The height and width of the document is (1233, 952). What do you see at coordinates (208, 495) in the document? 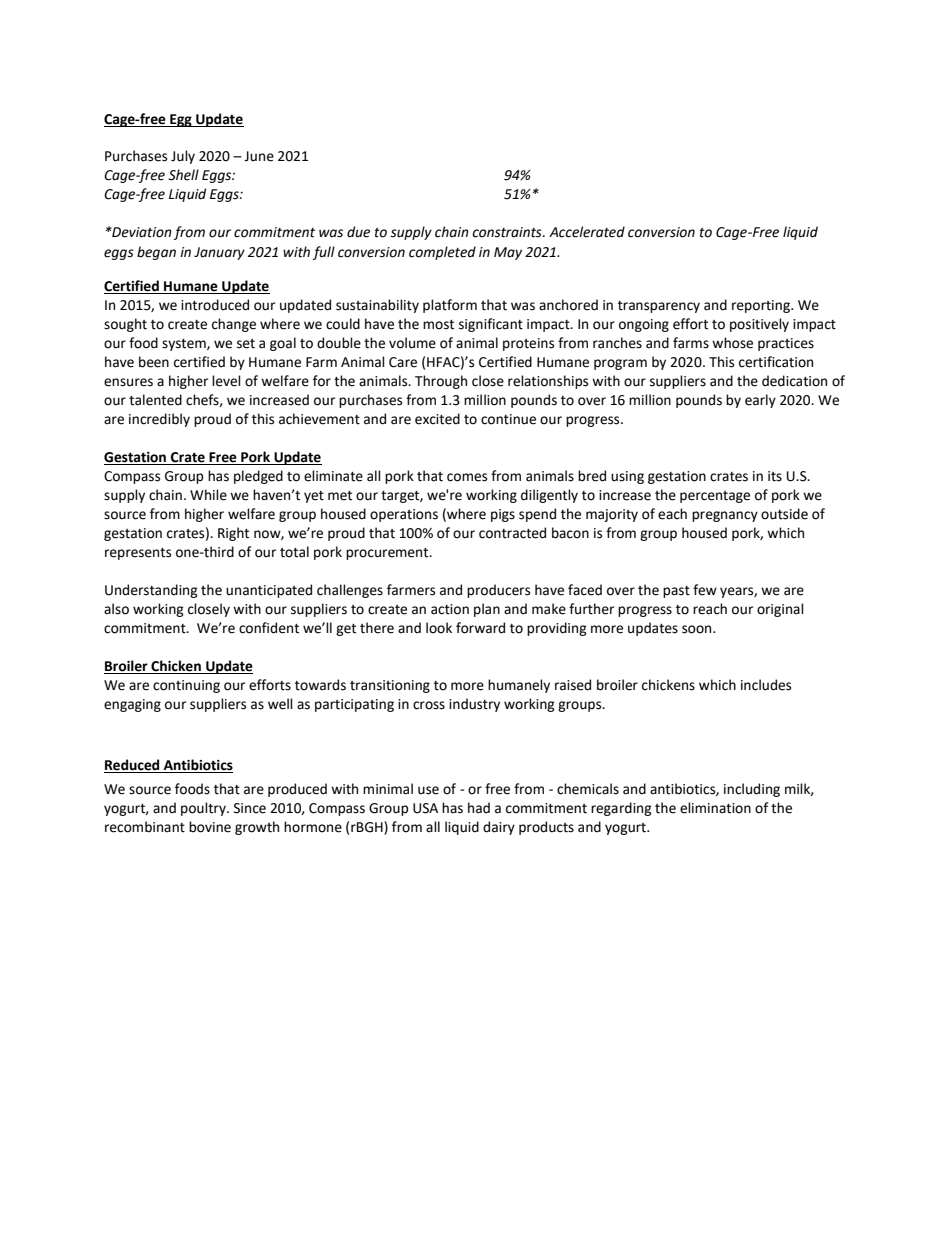
I see `While` at bounding box center [208, 495].
